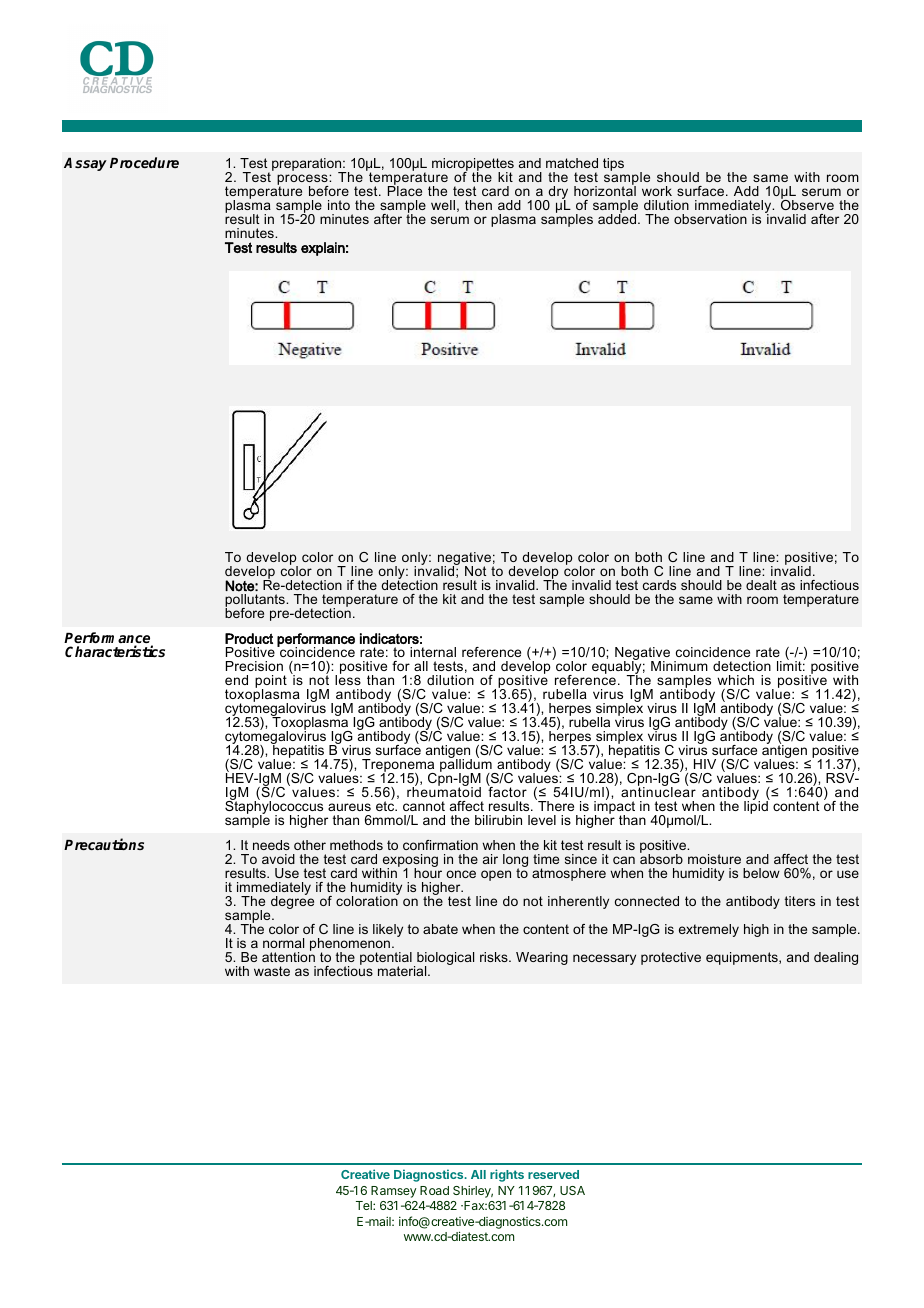 Image resolution: width=924 pixels, height=1308 pixels. Describe the element at coordinates (249, 638) in the screenshot. I see `Product` at that location.
